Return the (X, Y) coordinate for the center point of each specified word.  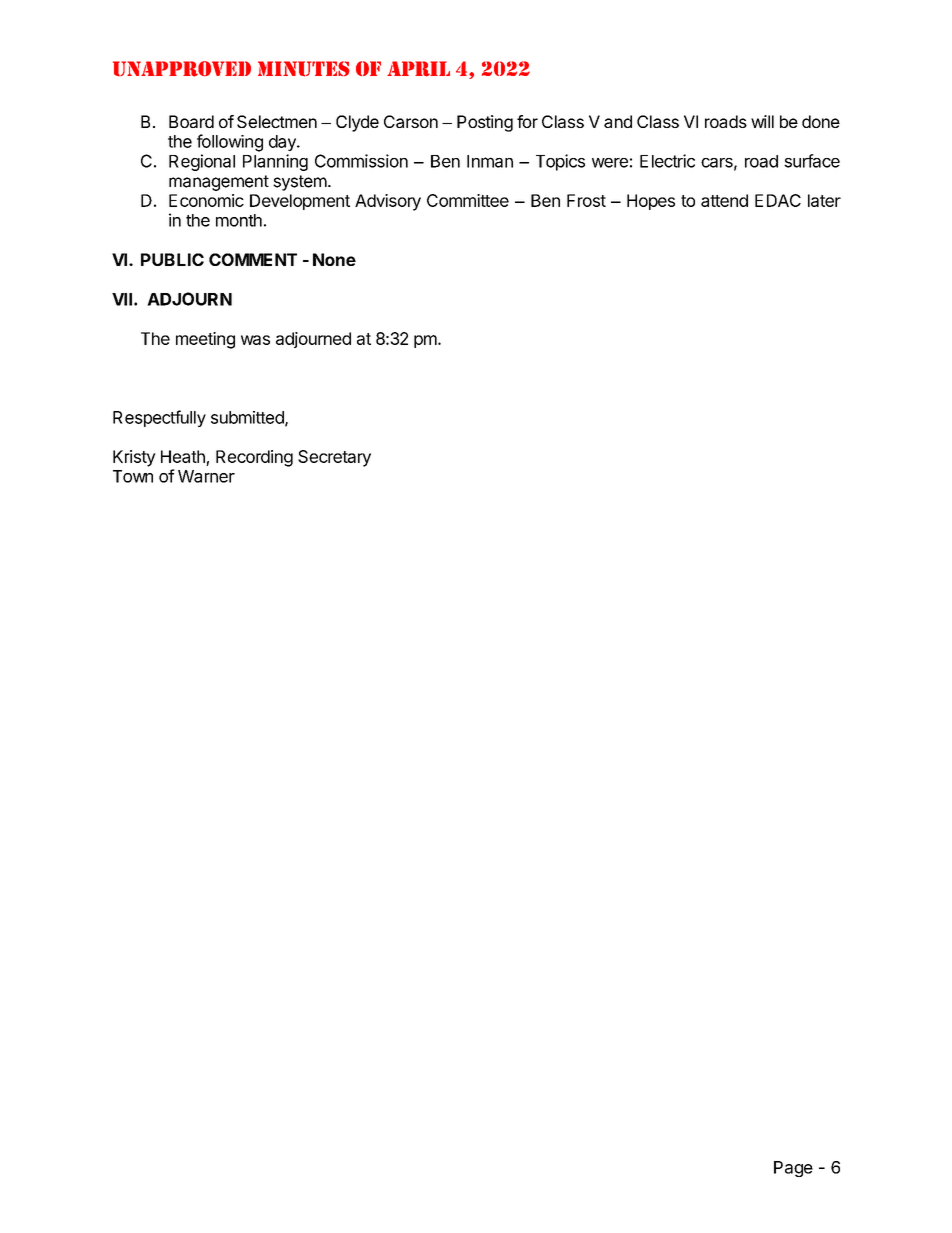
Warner (206, 476)
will (762, 121)
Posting (485, 123)
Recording (254, 458)
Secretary (334, 458)
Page (793, 1169)
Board (191, 121)
